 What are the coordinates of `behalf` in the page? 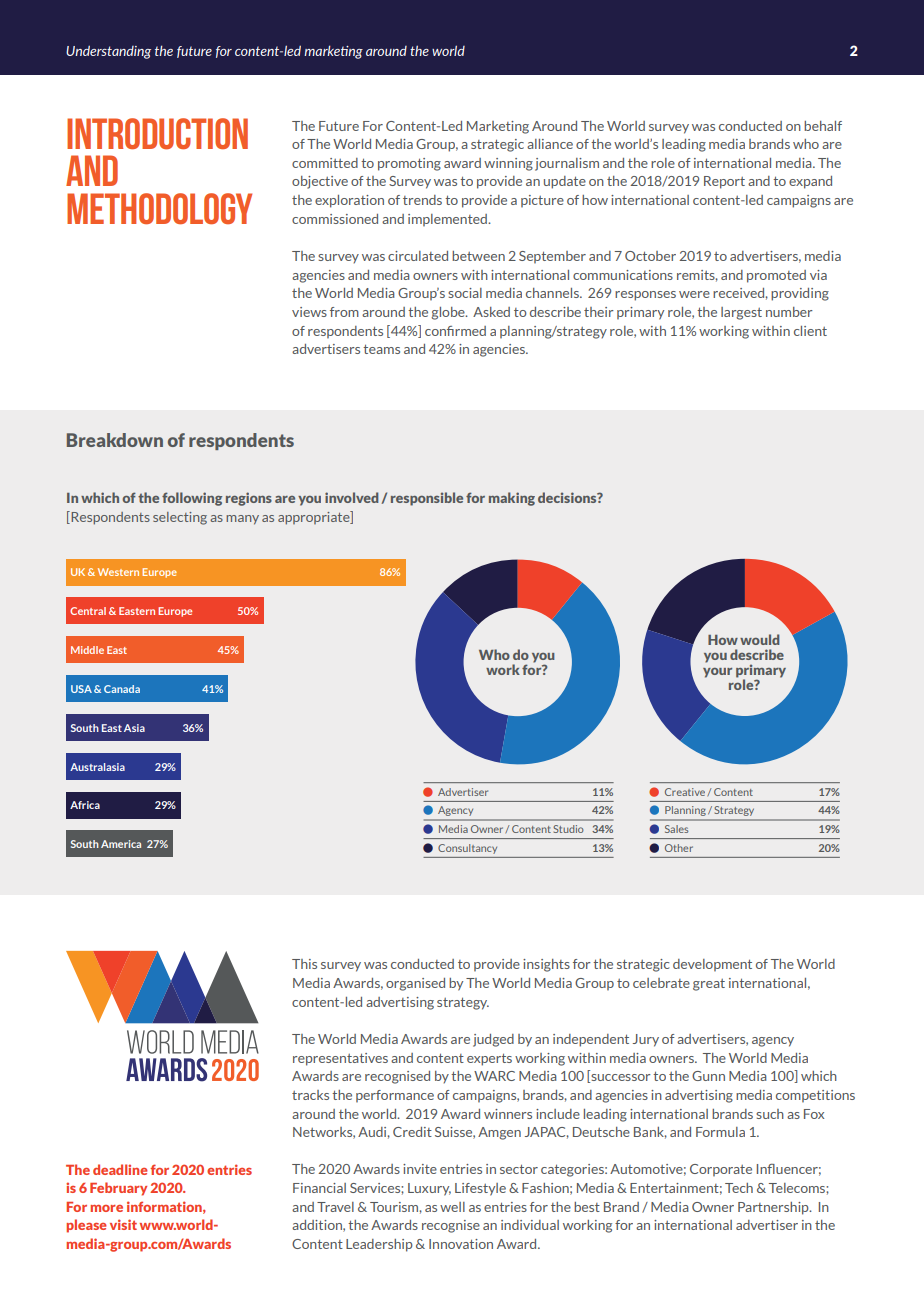 It's located at (823, 126).
